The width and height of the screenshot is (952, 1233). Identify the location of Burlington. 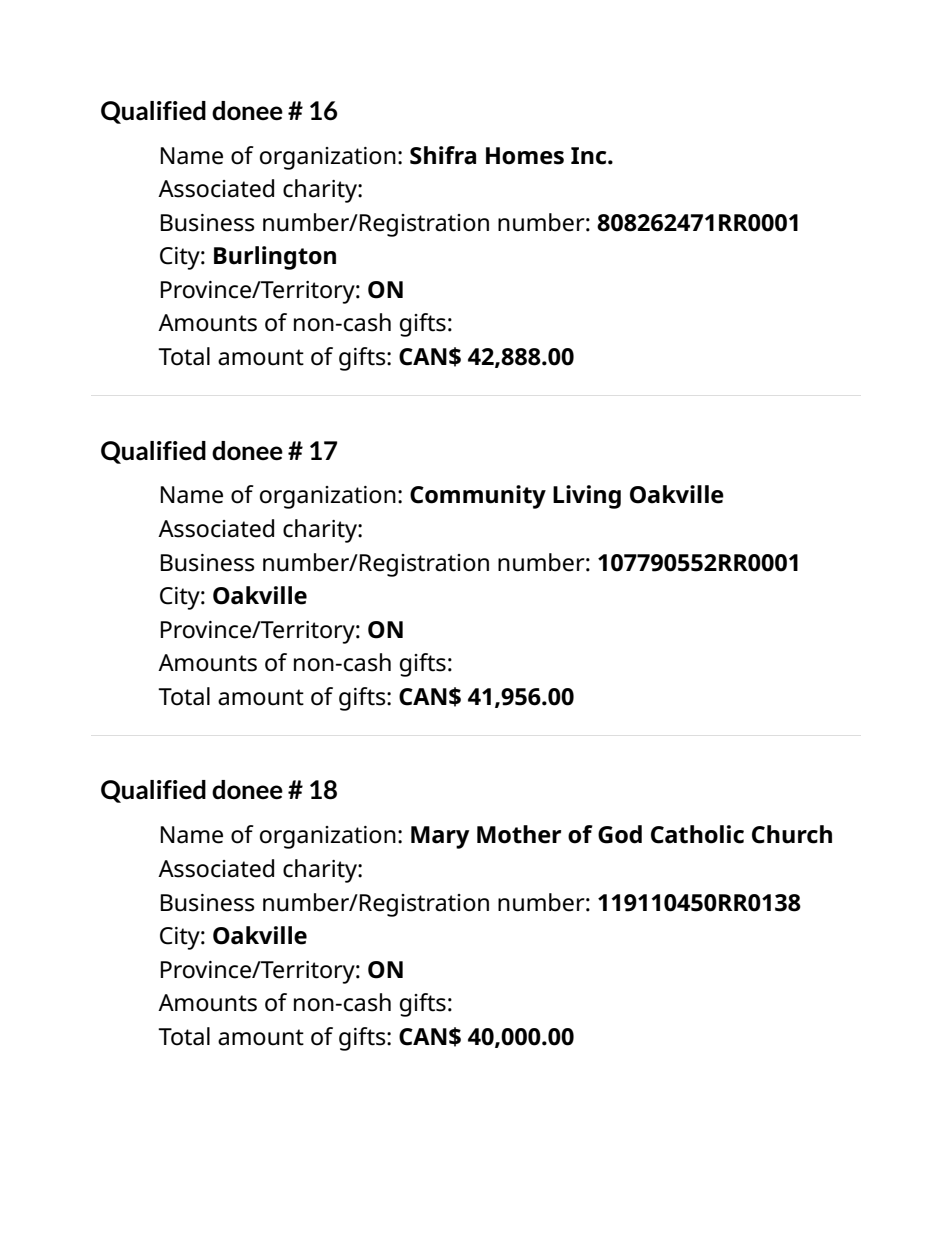
(275, 258).
